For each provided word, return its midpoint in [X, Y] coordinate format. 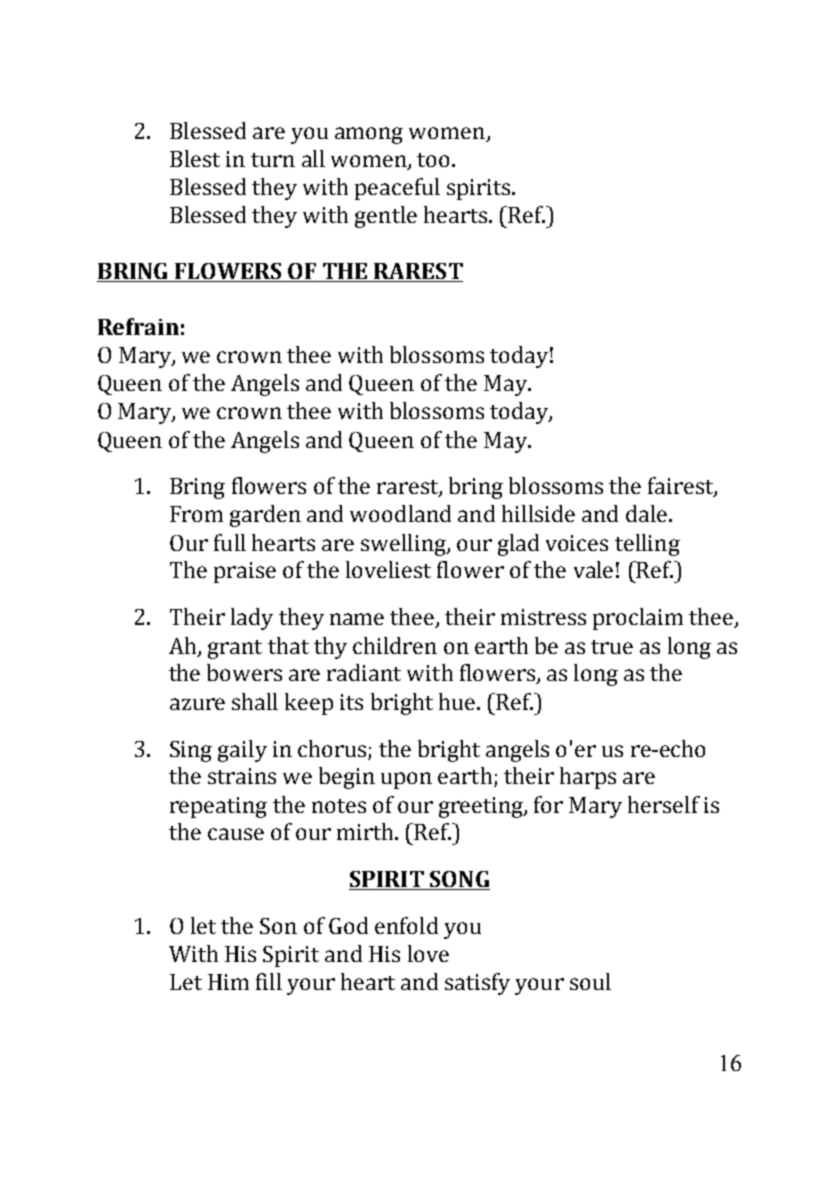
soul [590, 981]
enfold [406, 925]
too [433, 160]
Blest [195, 158]
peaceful [397, 189]
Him [228, 982]
